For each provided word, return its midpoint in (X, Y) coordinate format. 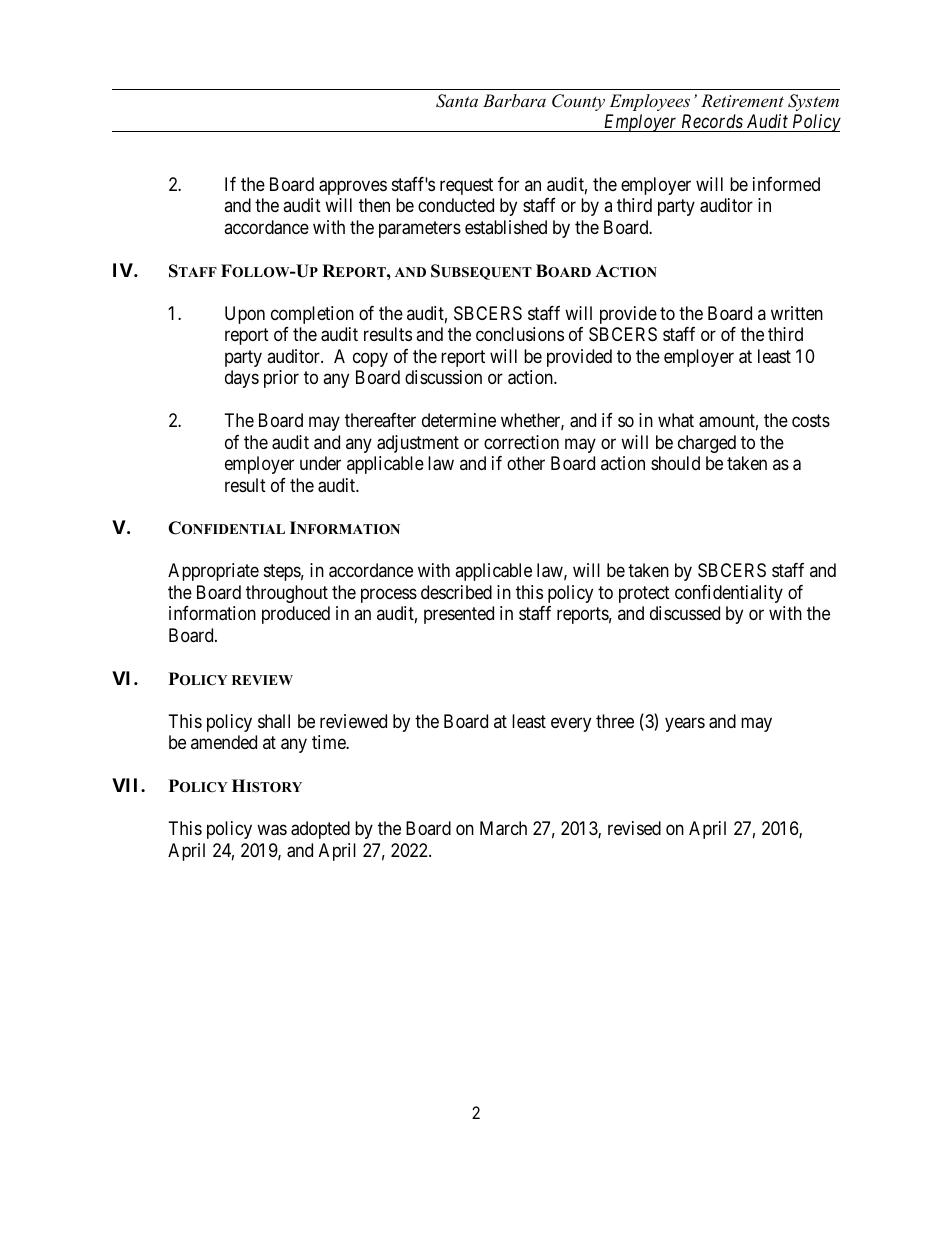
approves (353, 187)
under (320, 463)
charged (707, 444)
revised (634, 828)
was (272, 830)
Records (712, 121)
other (526, 463)
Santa (457, 101)
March (503, 828)
